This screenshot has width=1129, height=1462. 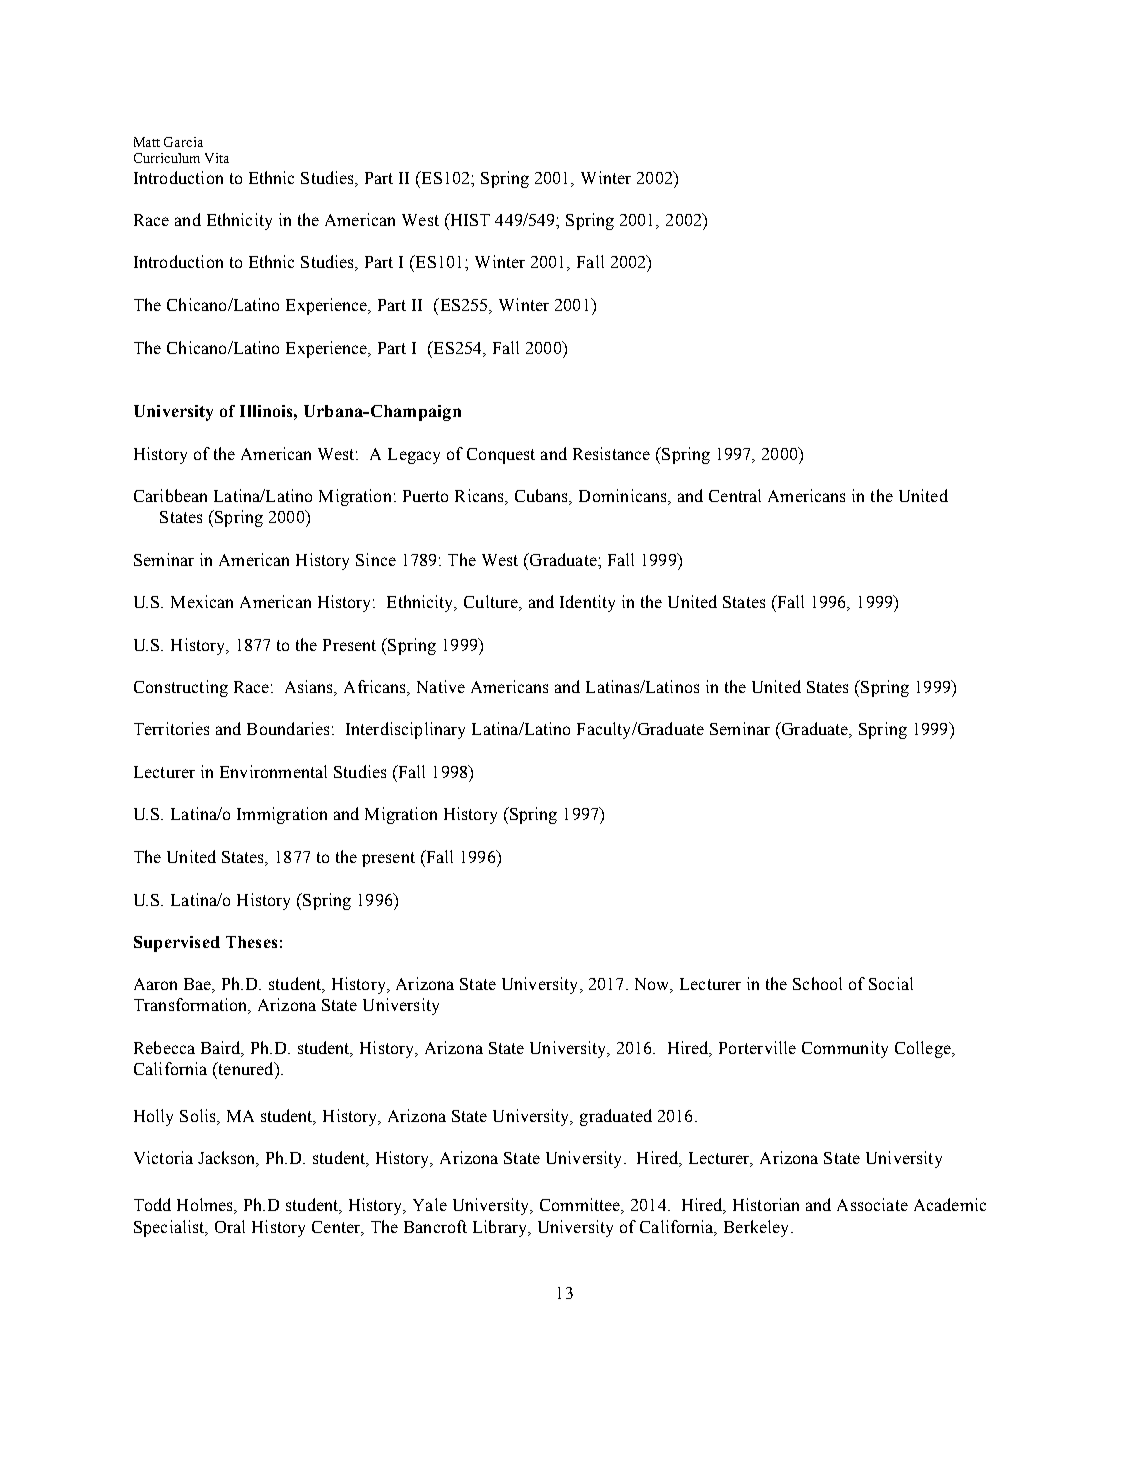 I want to click on Holmes, so click(x=206, y=1206).
